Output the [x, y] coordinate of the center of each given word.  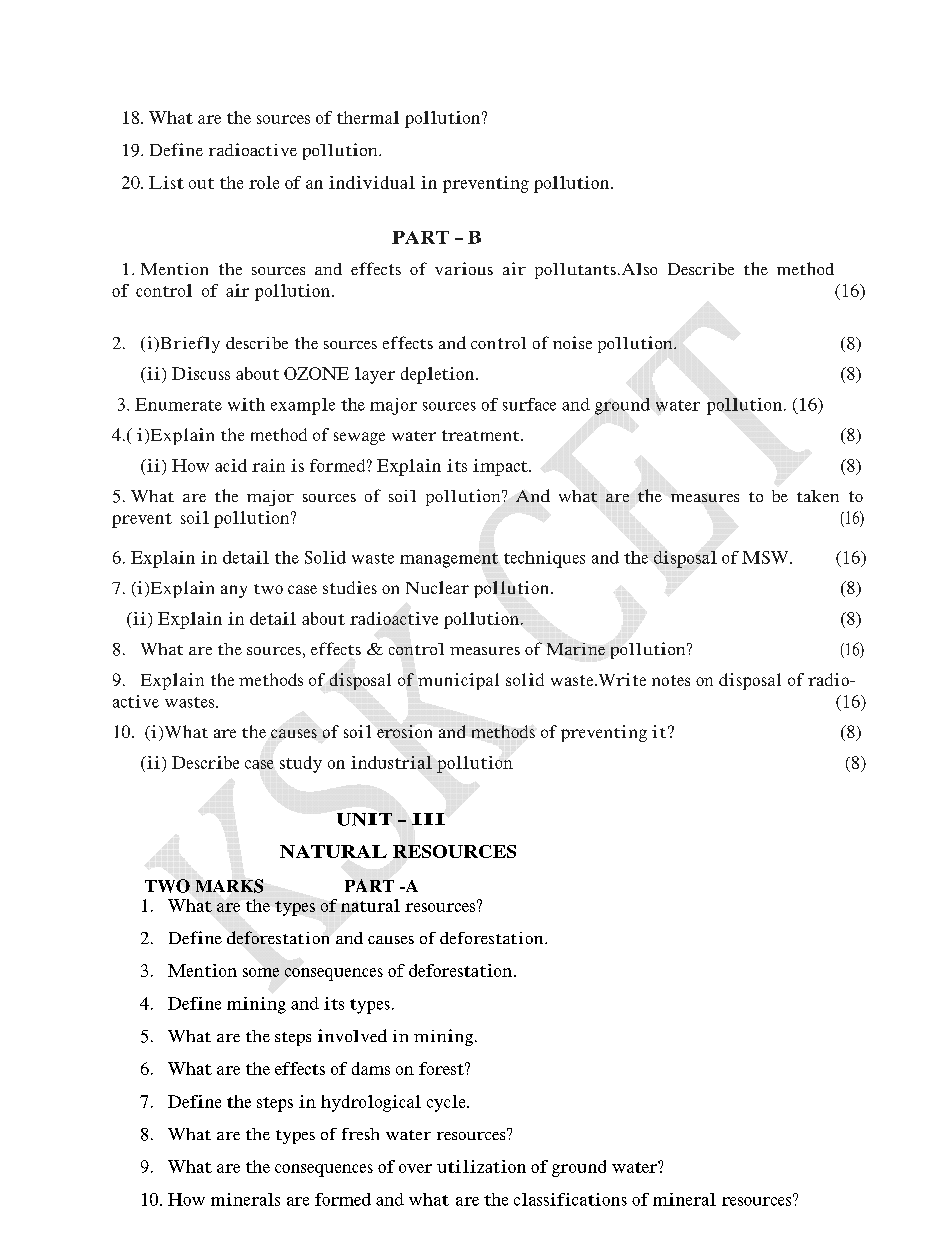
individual [372, 182]
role [264, 182]
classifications [570, 1199]
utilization [481, 1166]
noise [572, 342]
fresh [360, 1134]
